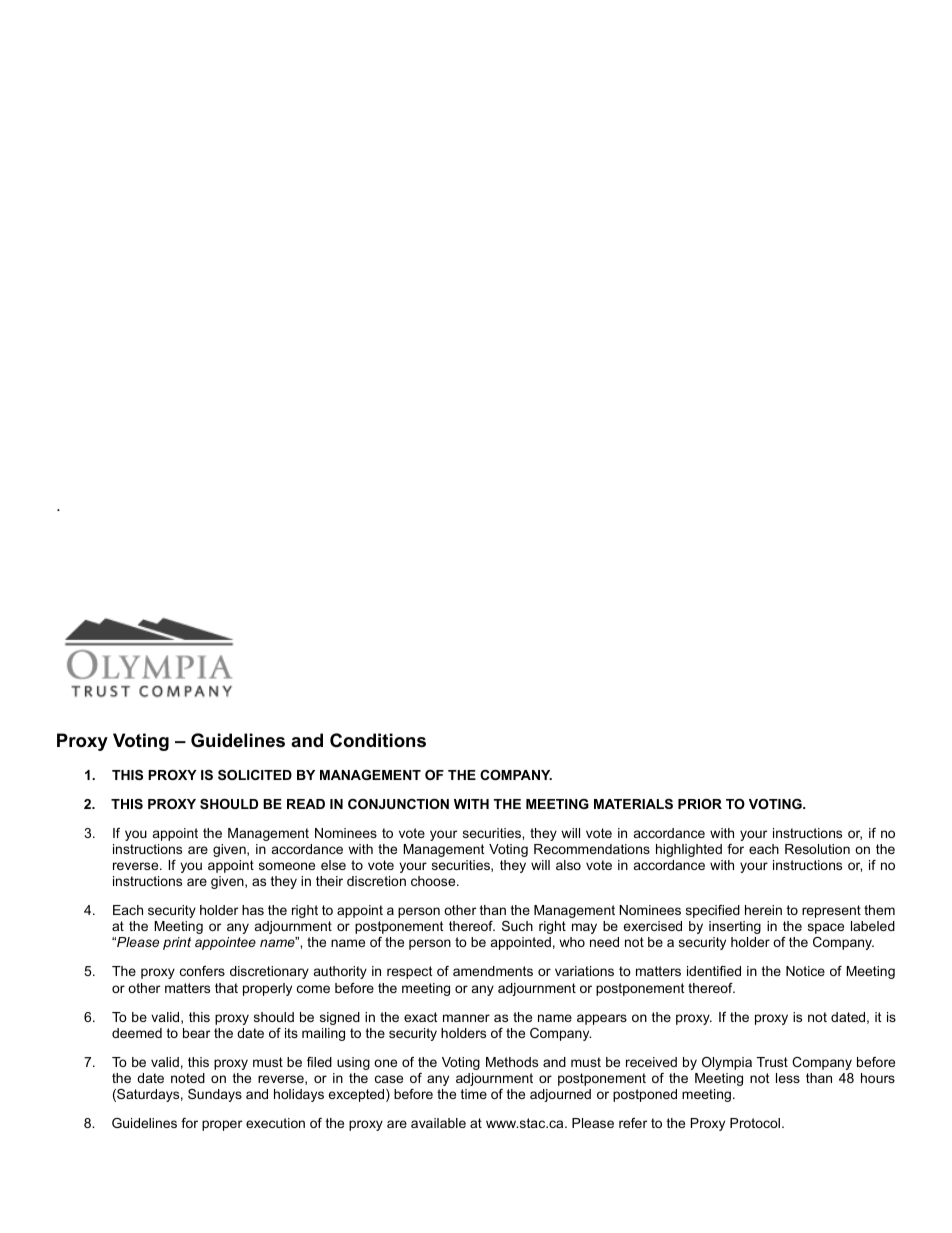 The width and height of the page is (952, 1233). I want to click on someone, so click(287, 866).
